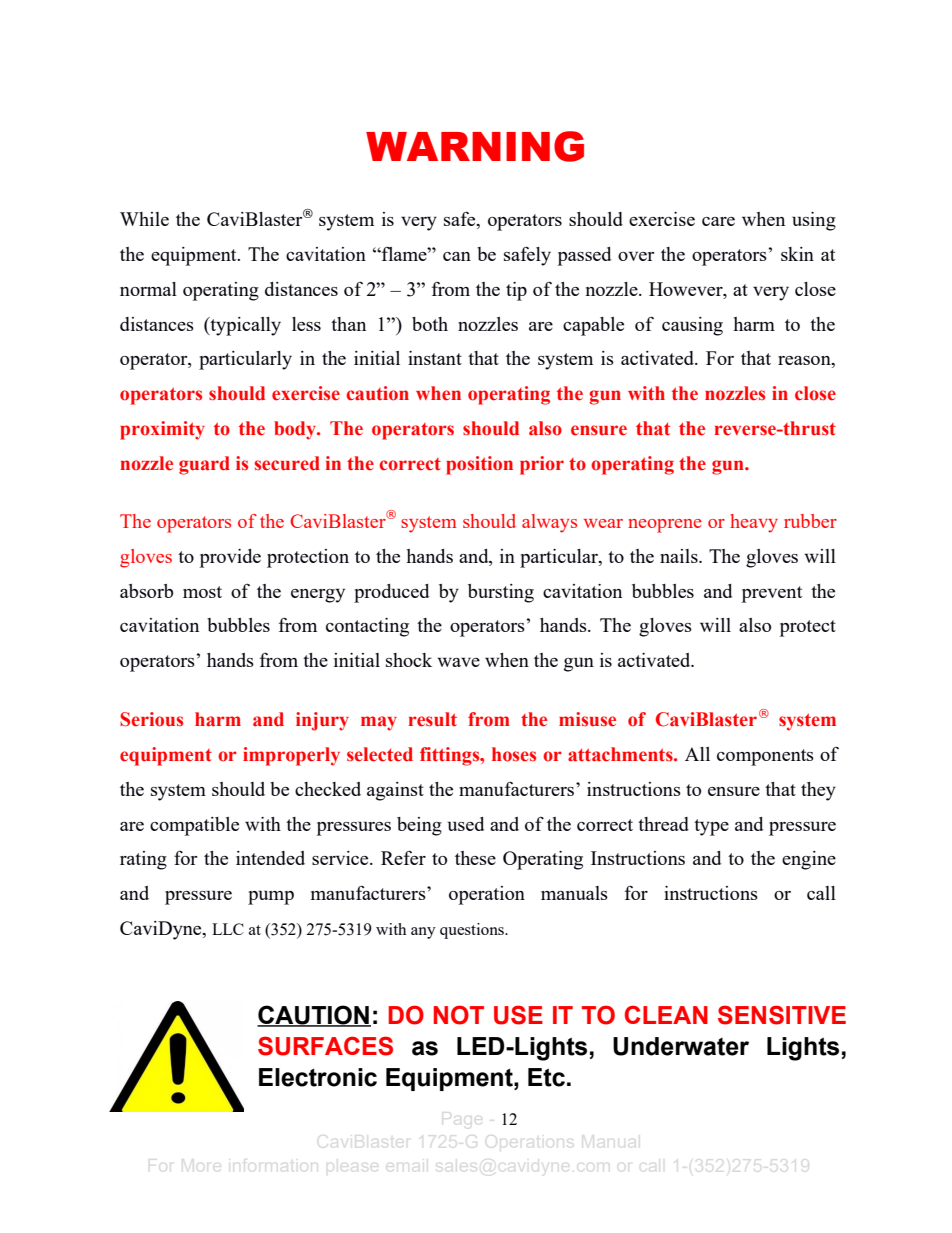 The image size is (952, 1233). What do you see at coordinates (325, 1046) in the screenshot?
I see `SURFACES` at bounding box center [325, 1046].
